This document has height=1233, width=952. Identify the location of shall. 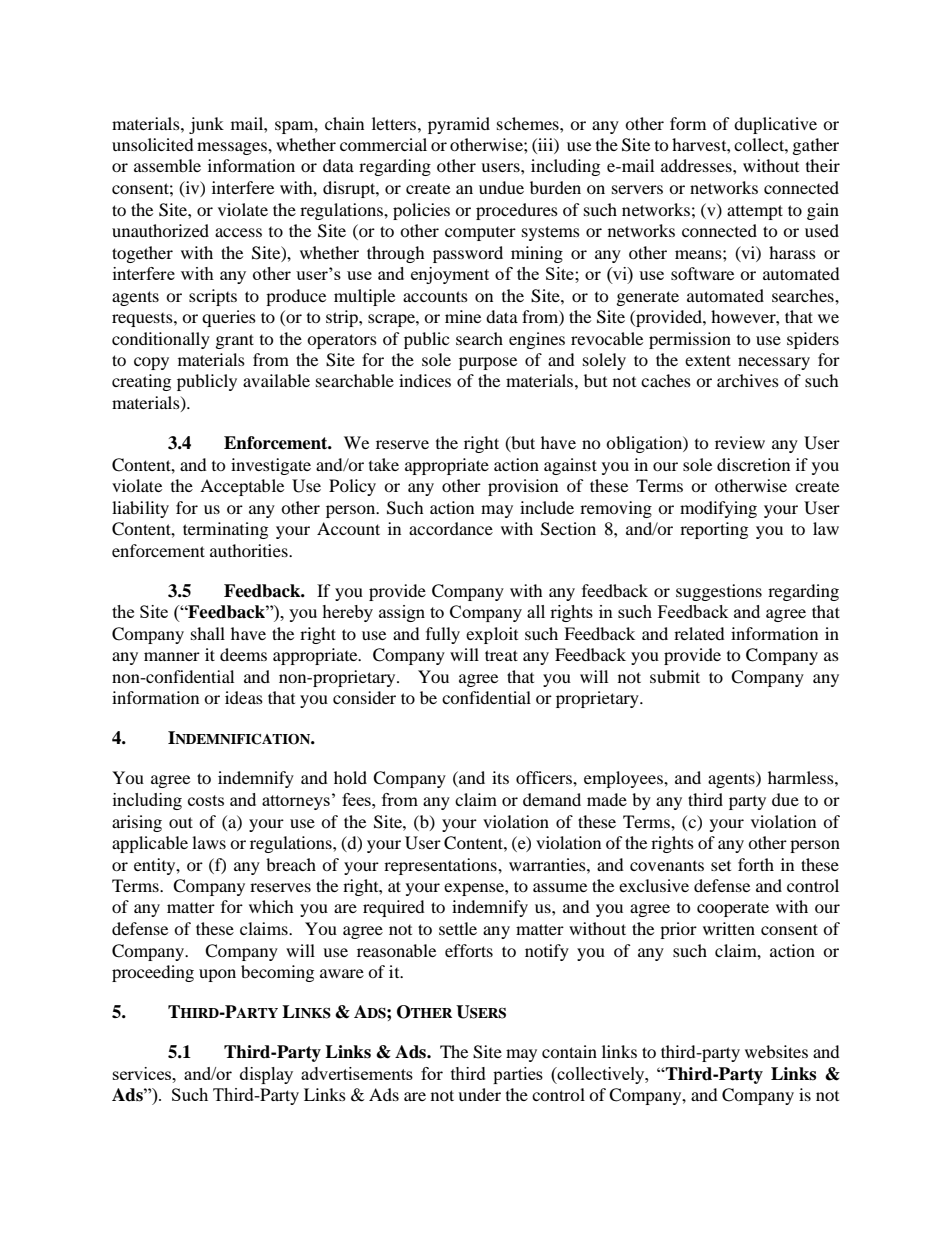
(208, 633).
